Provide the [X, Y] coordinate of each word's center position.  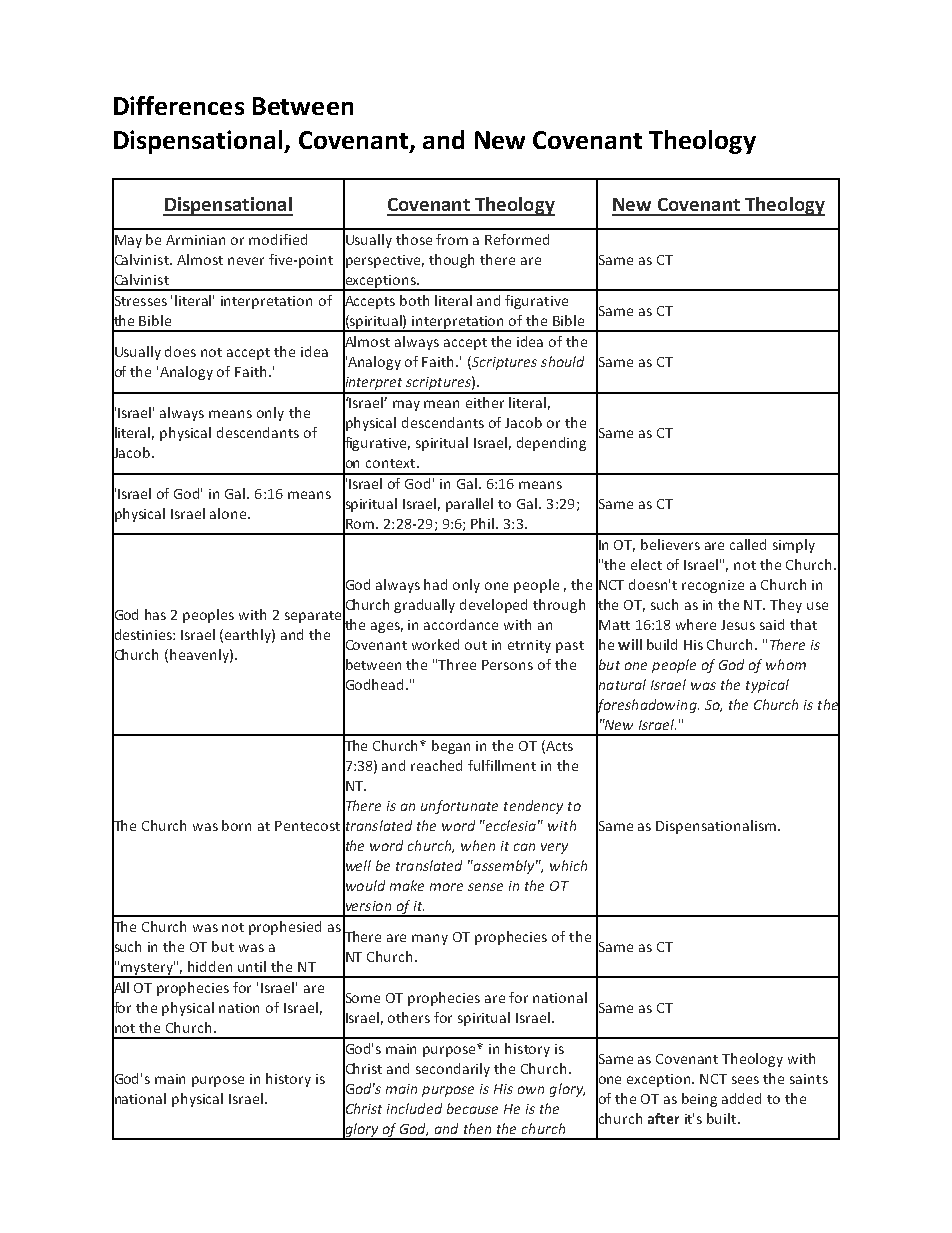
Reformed [517, 239]
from [452, 239]
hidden [210, 966]
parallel [469, 505]
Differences [179, 105]
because [472, 1108]
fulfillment [502, 765]
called [748, 544]
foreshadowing [647, 705]
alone [228, 513]
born [236, 825]
